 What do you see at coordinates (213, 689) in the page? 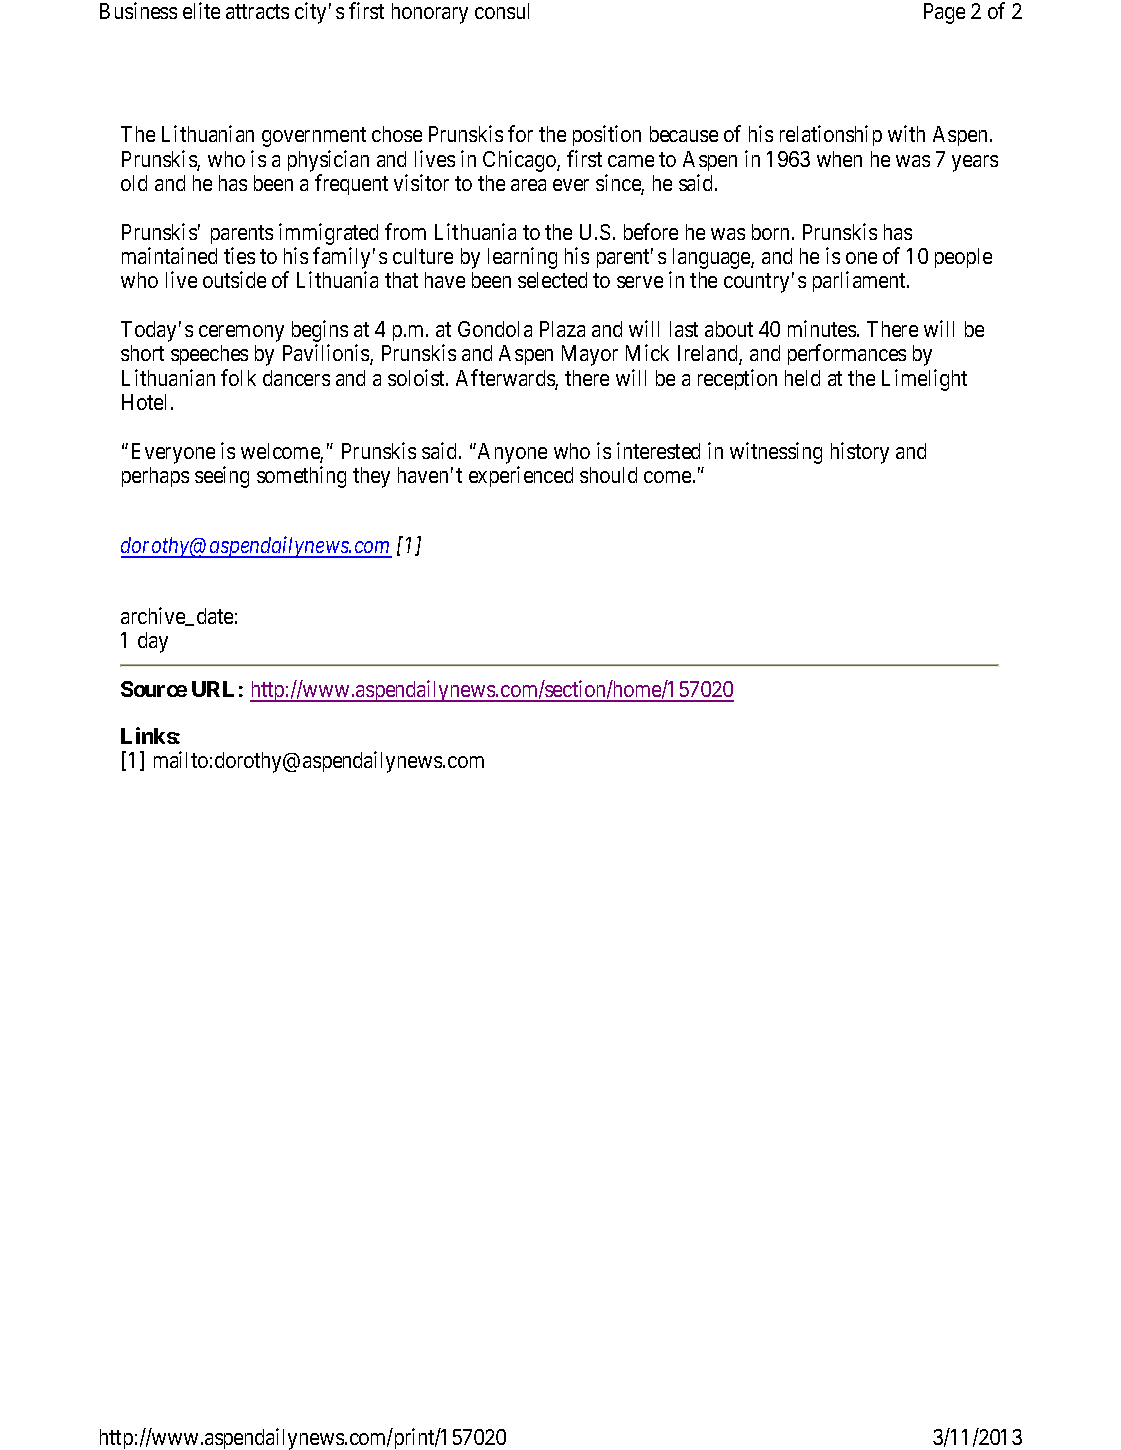
I see `URL` at bounding box center [213, 689].
